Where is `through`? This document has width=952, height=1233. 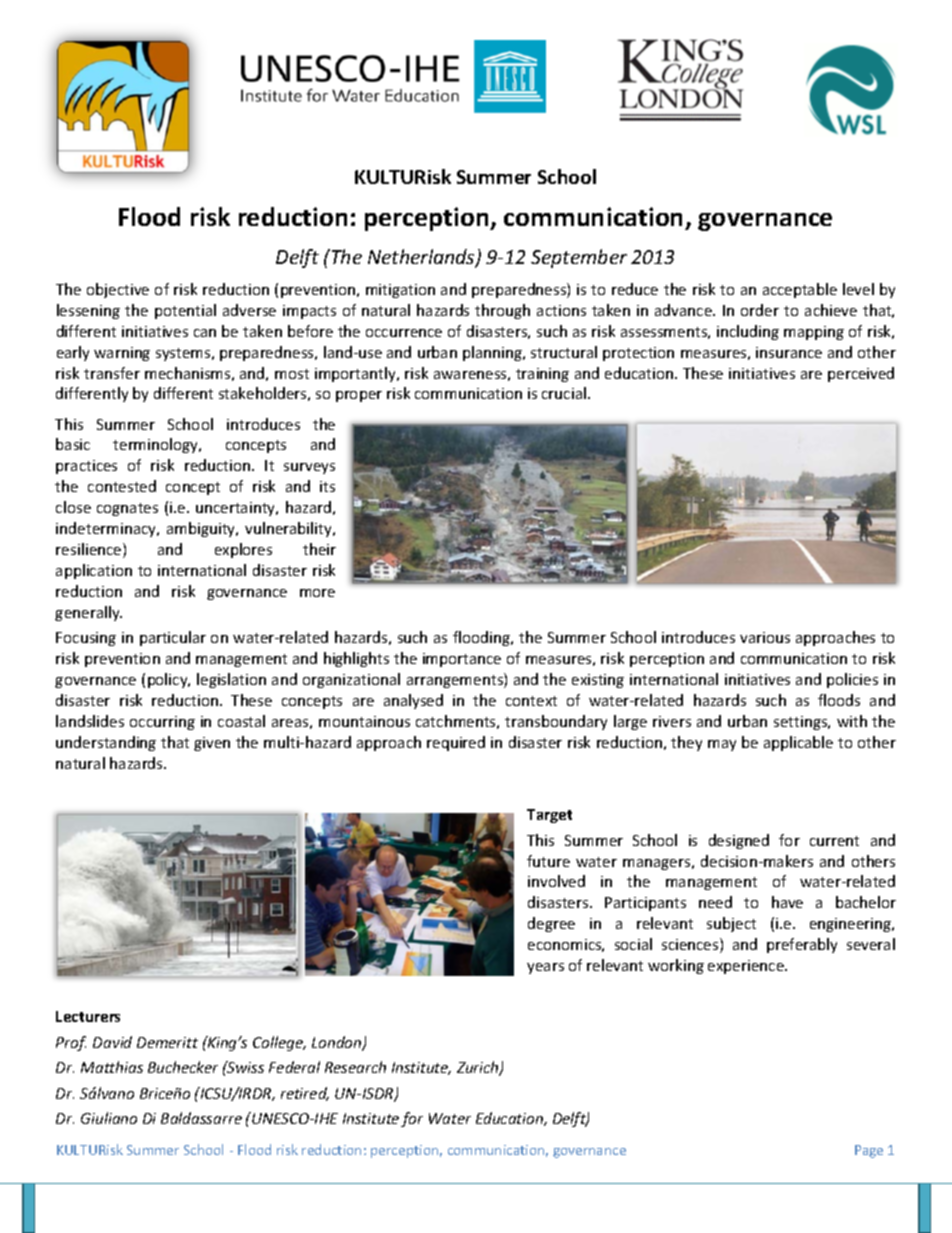
through is located at coordinates (502, 311).
